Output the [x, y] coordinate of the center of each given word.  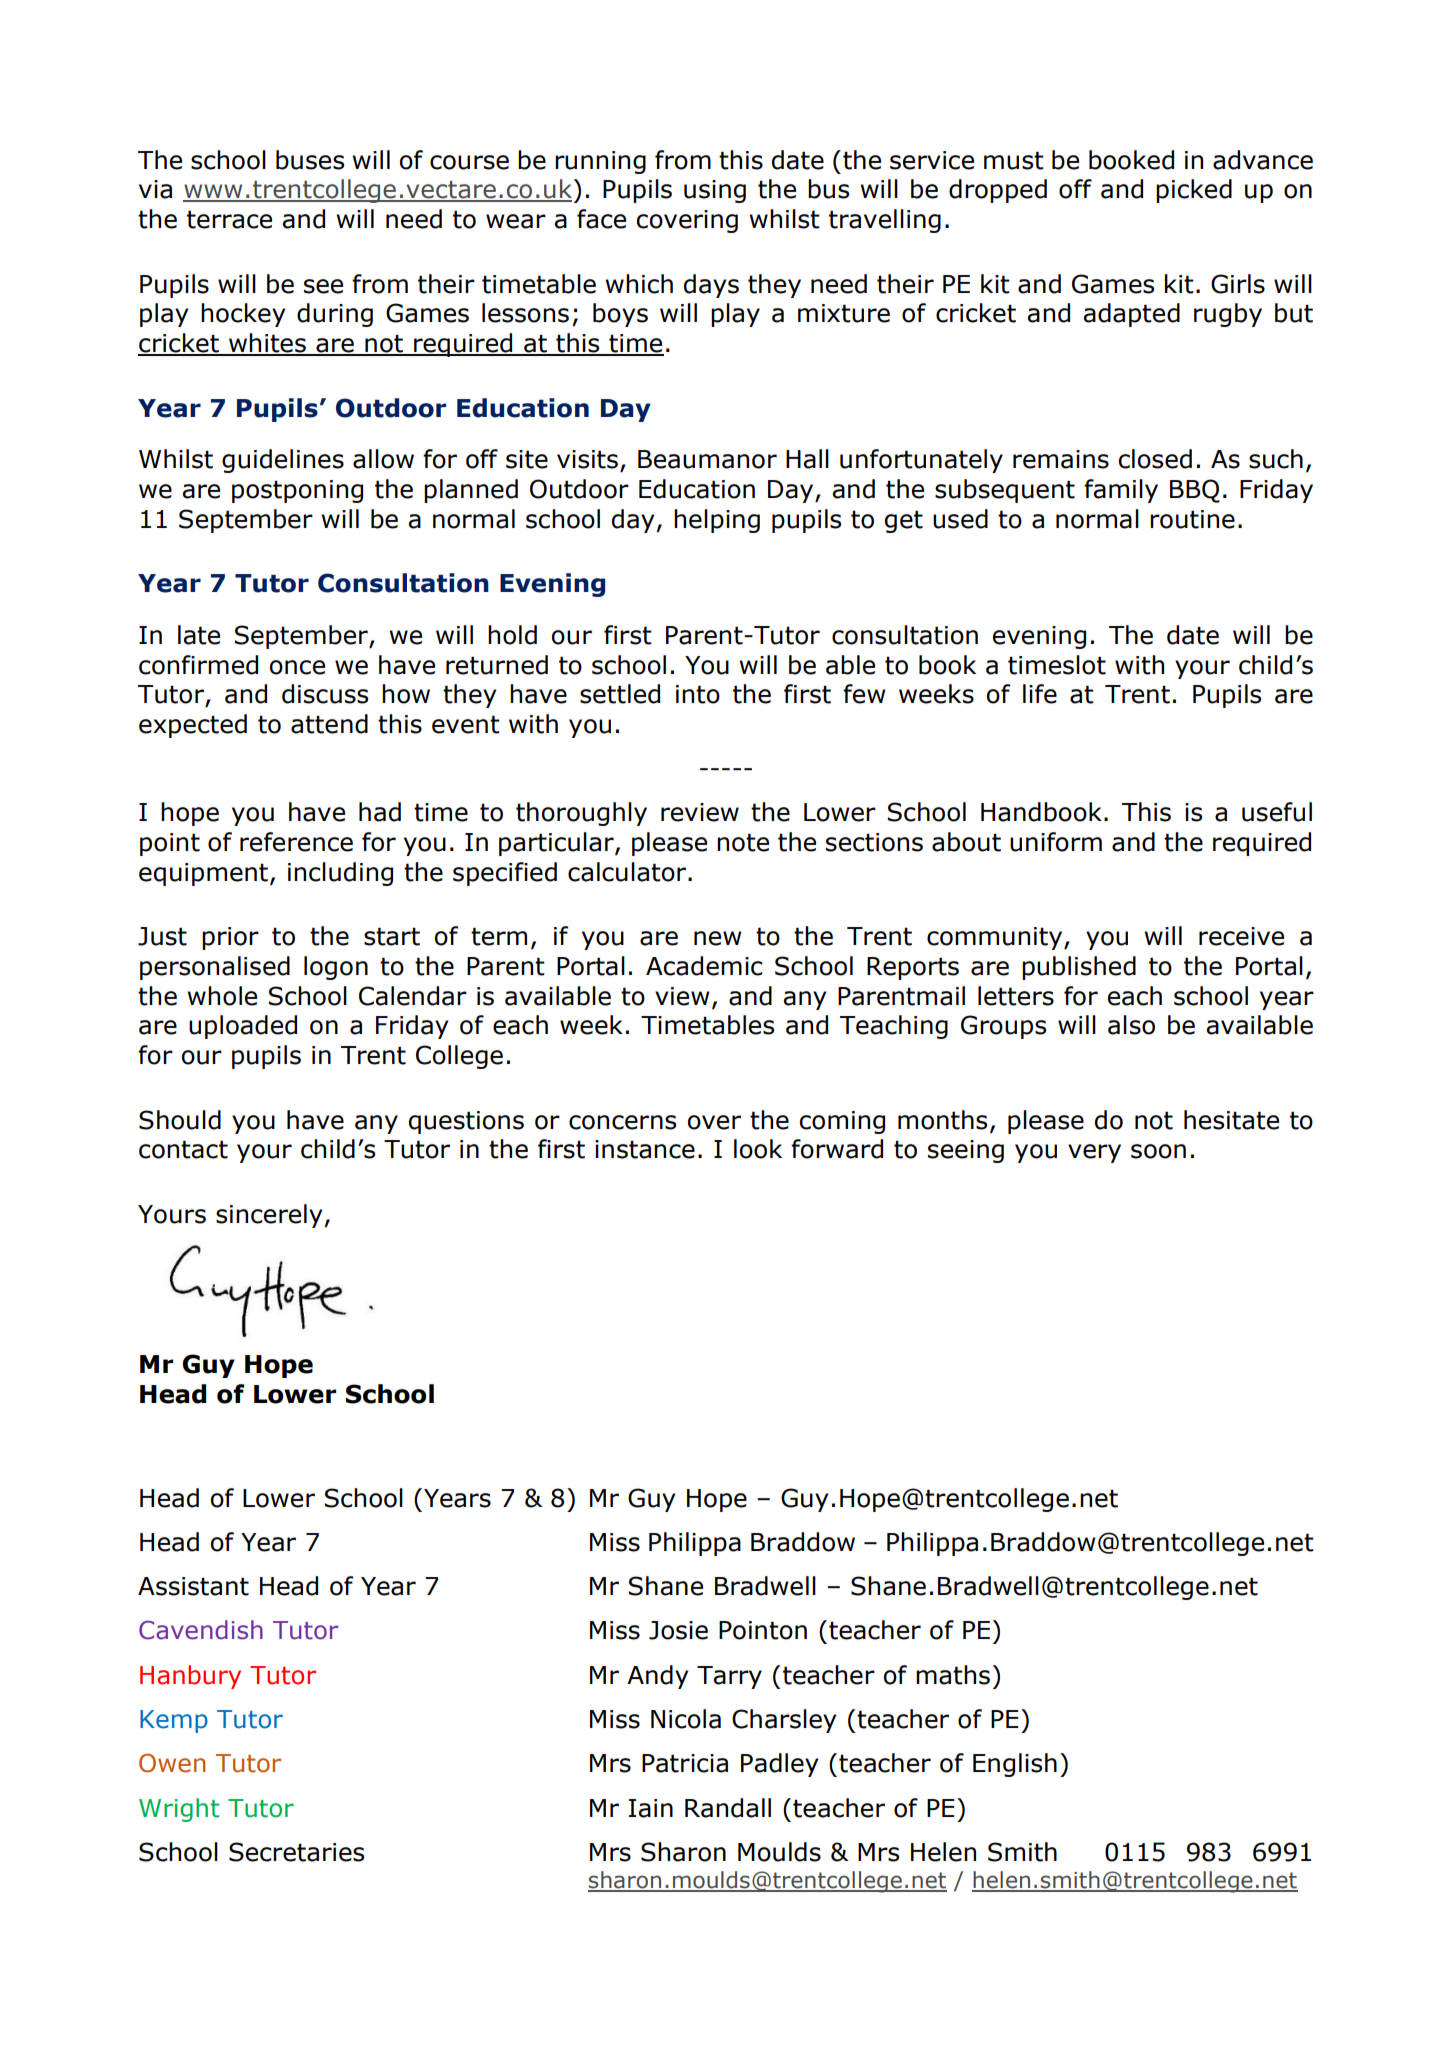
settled [620, 694]
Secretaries [296, 1852]
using [715, 191]
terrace [229, 219]
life [1040, 694]
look [758, 1149]
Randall [728, 1808]
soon [1158, 1151]
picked [1194, 191]
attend [329, 724]
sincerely [269, 1216]
